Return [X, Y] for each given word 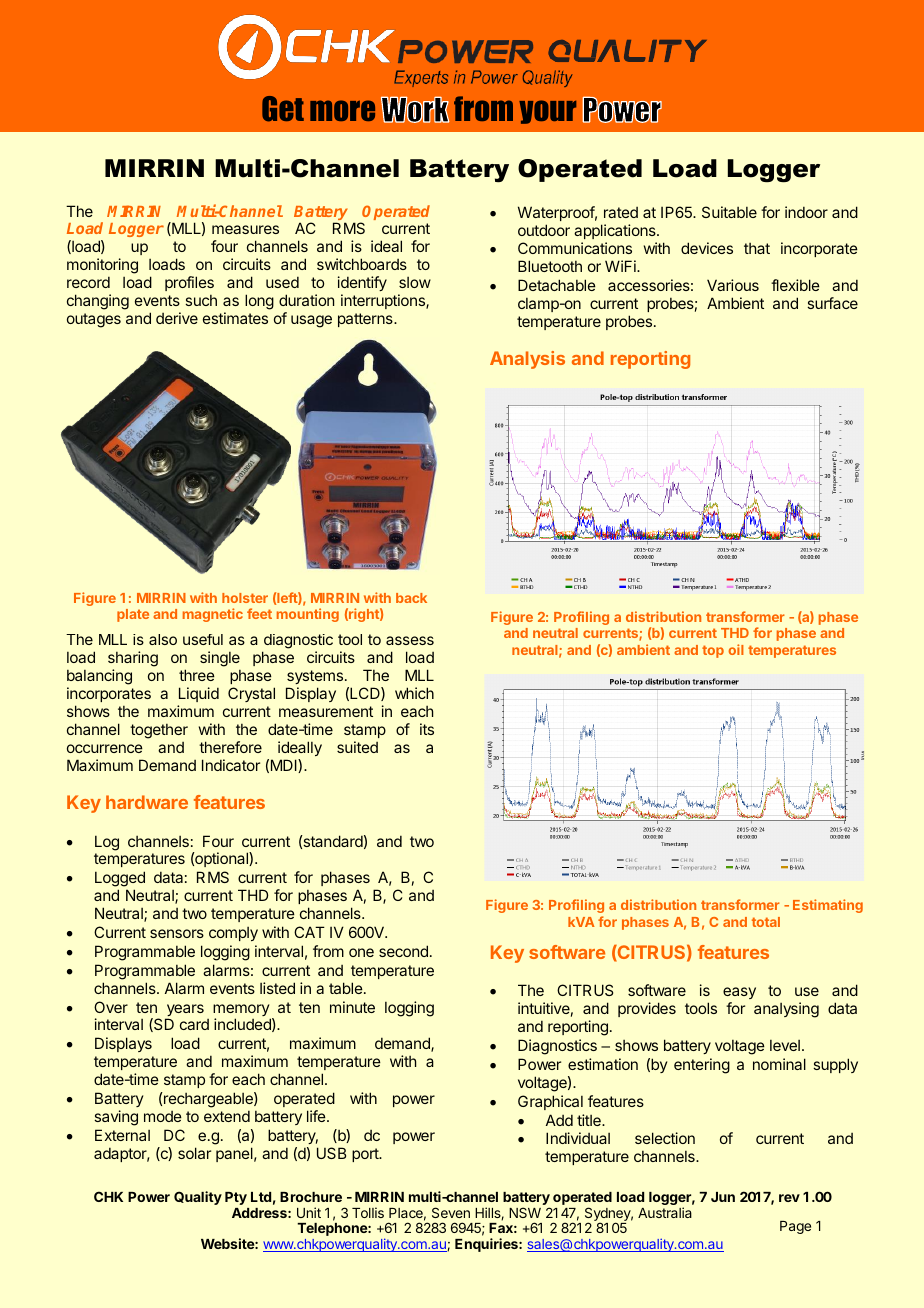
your [547, 112]
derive [177, 318]
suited [357, 747]
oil [736, 649]
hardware [147, 802]
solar [194, 1153]
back [411, 598]
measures [245, 229]
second [403, 951]
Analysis [527, 360]
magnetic [213, 615]
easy [739, 995]
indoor [806, 212]
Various [733, 285]
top [713, 651]
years [184, 1011]
